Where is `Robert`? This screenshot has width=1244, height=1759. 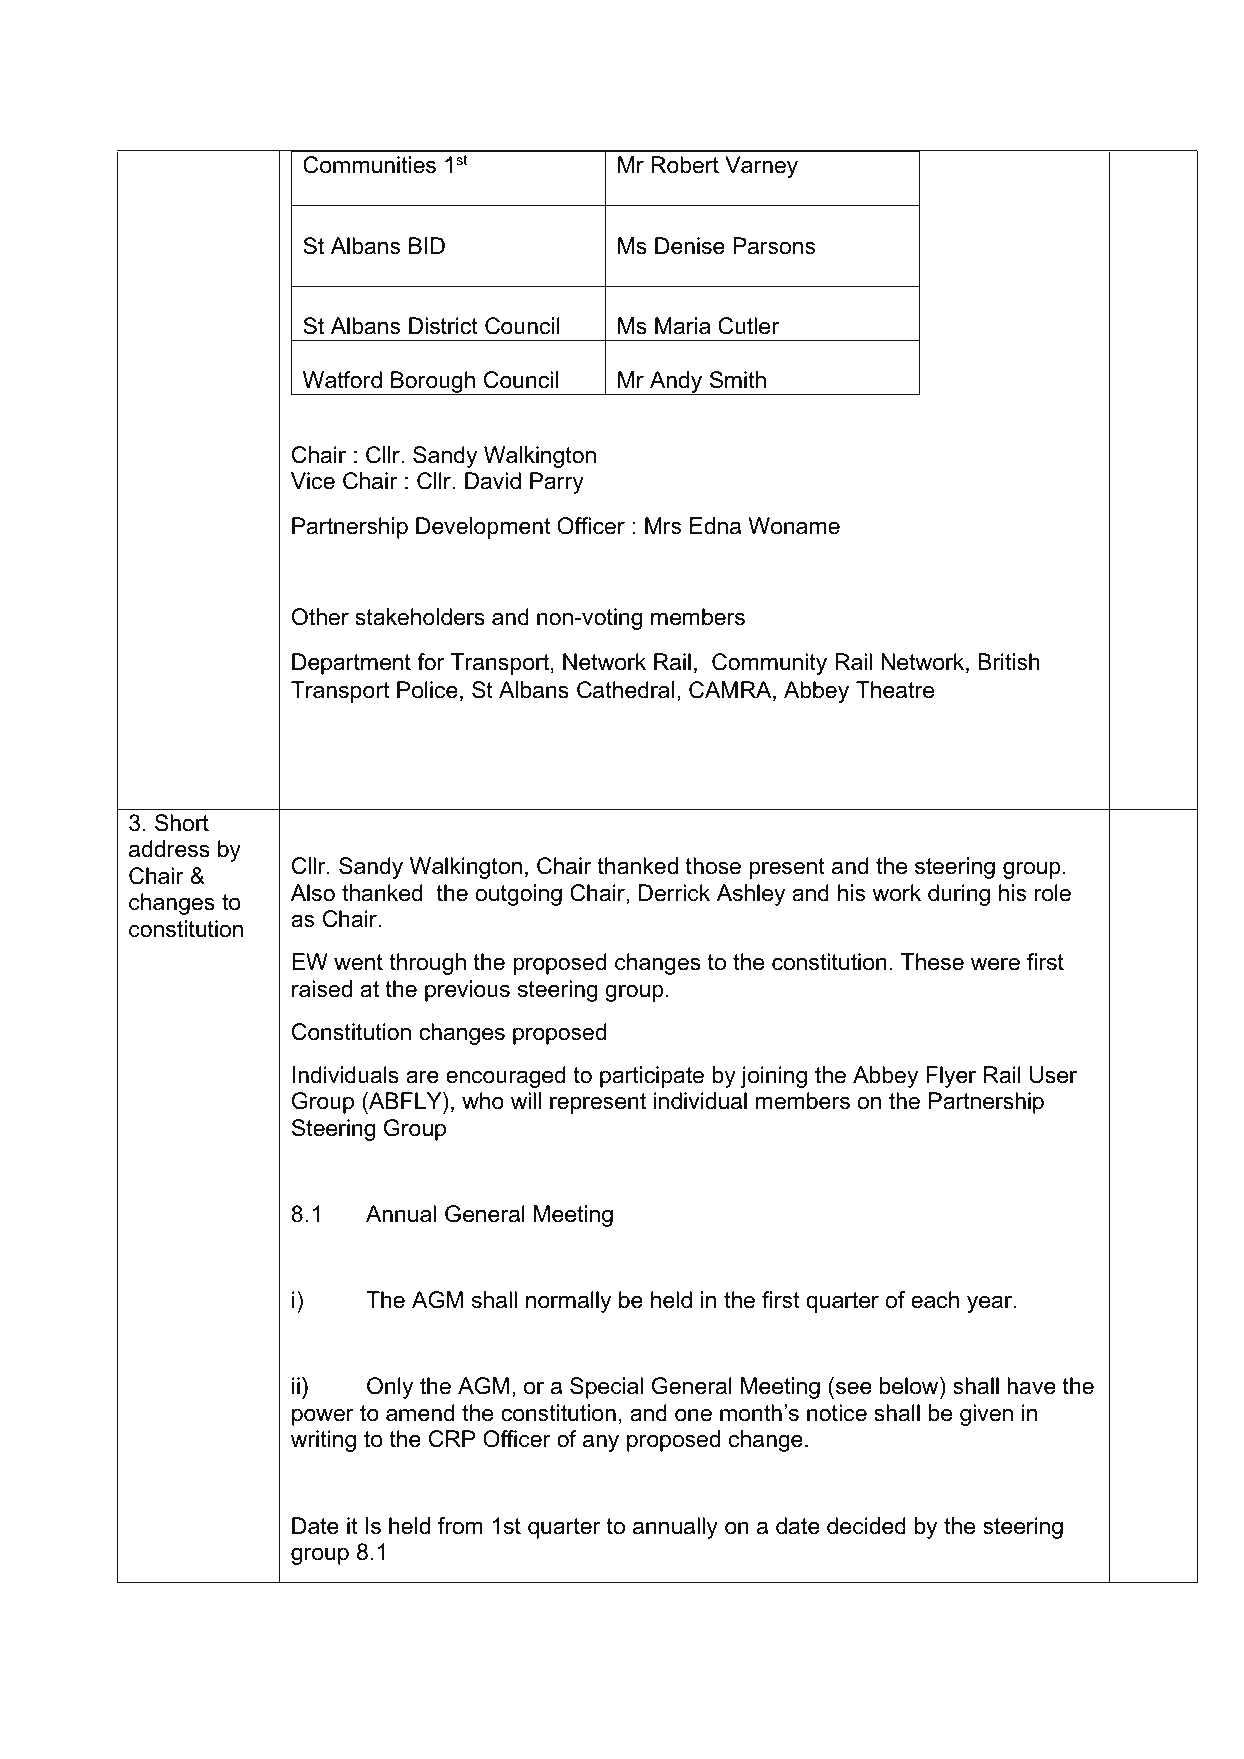
Robert is located at coordinates (685, 165).
